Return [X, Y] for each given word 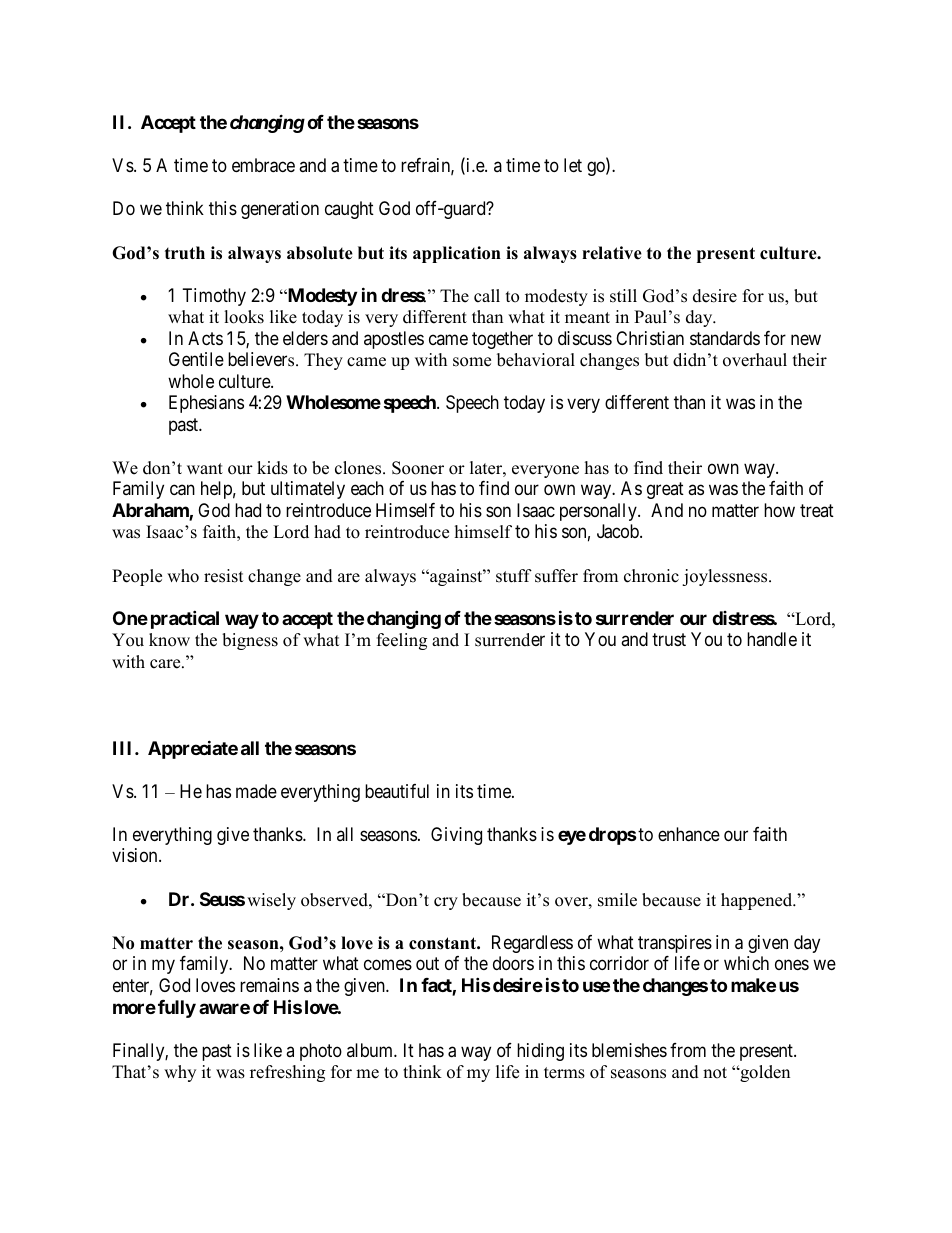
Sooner [418, 468]
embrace [263, 165]
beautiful [397, 791]
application [457, 254]
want [205, 468]
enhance [689, 834]
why [180, 1073]
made [256, 791]
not [715, 1073]
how [779, 510]
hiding [540, 1052]
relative [612, 253]
